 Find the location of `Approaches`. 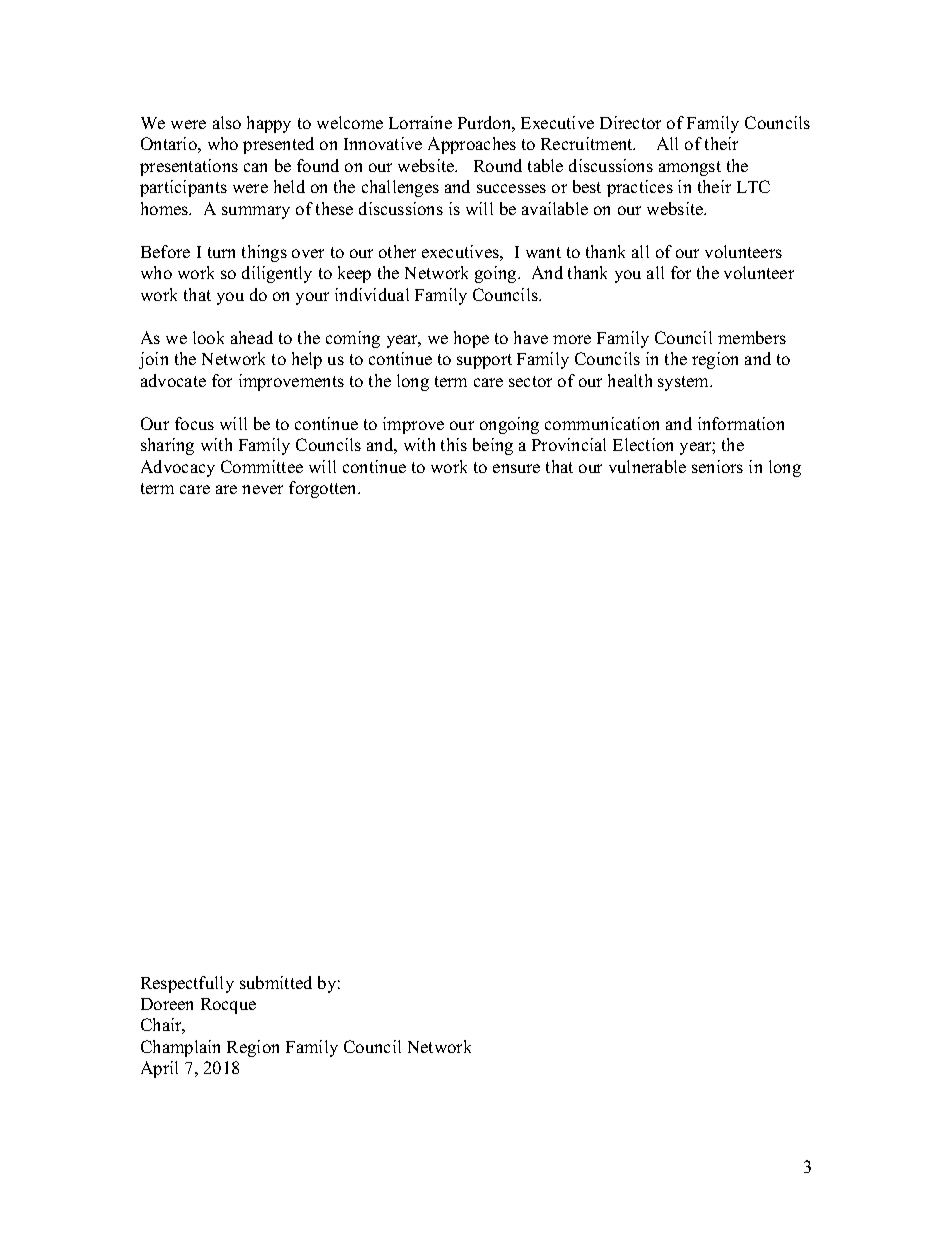

Approaches is located at coordinates (472, 145).
